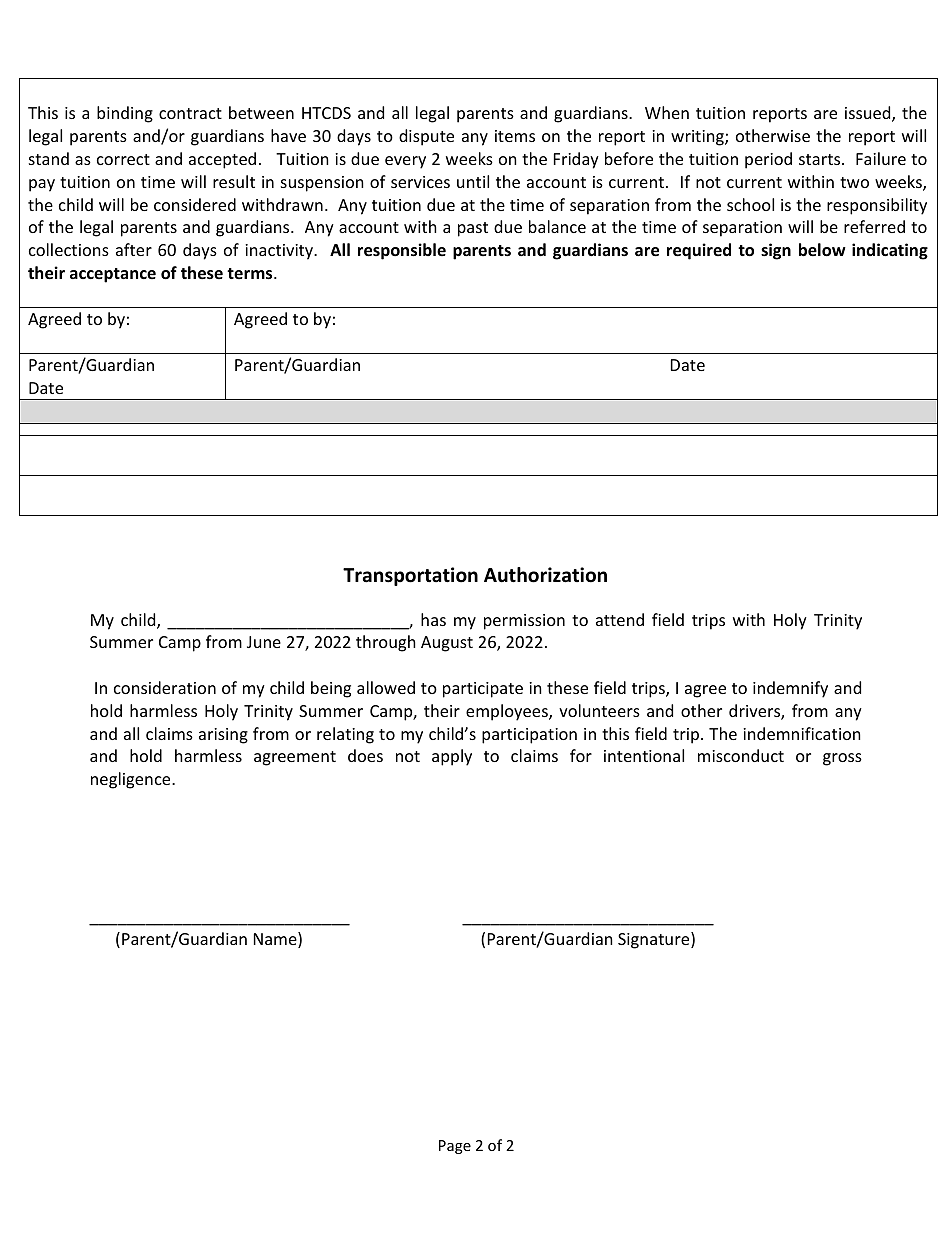 The image size is (952, 1233). What do you see at coordinates (447, 644) in the image?
I see `August` at bounding box center [447, 644].
